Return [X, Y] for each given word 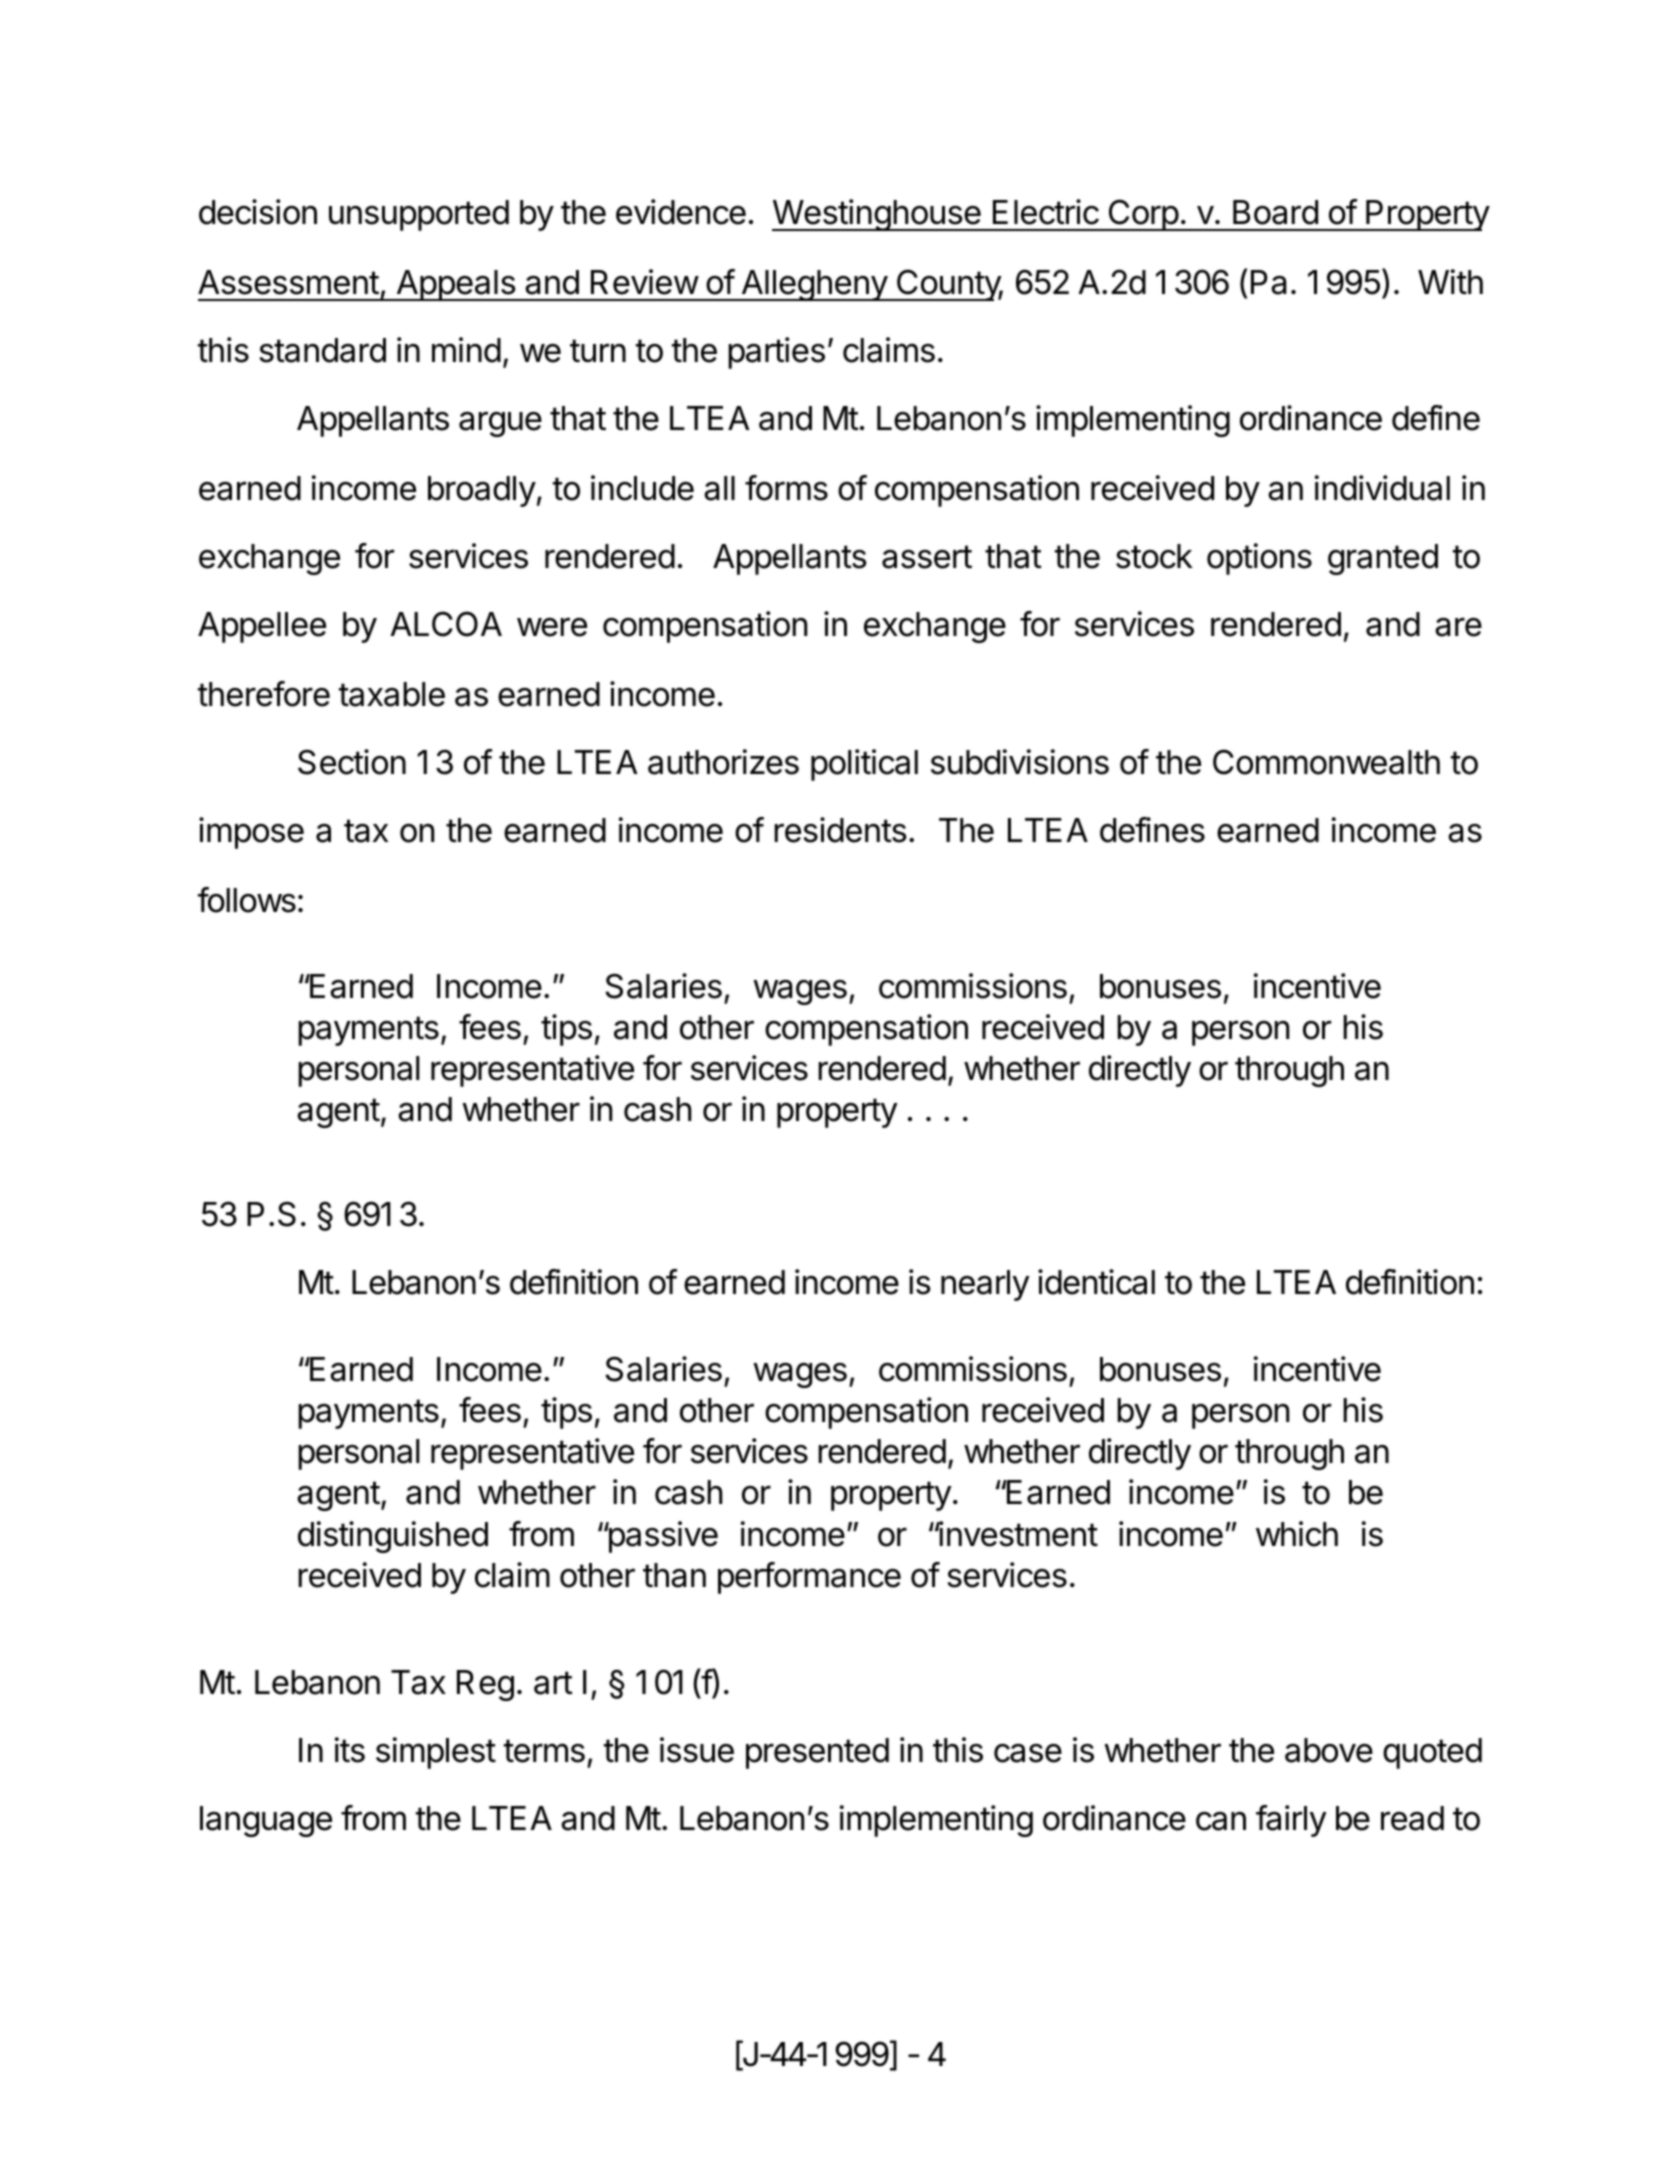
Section [352, 762]
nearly [985, 1285]
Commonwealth [1326, 762]
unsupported [419, 215]
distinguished [393, 1537]
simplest [436, 1753]
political [864, 765]
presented [817, 1753]
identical [1096, 1282]
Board [1275, 212]
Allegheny [814, 285]
